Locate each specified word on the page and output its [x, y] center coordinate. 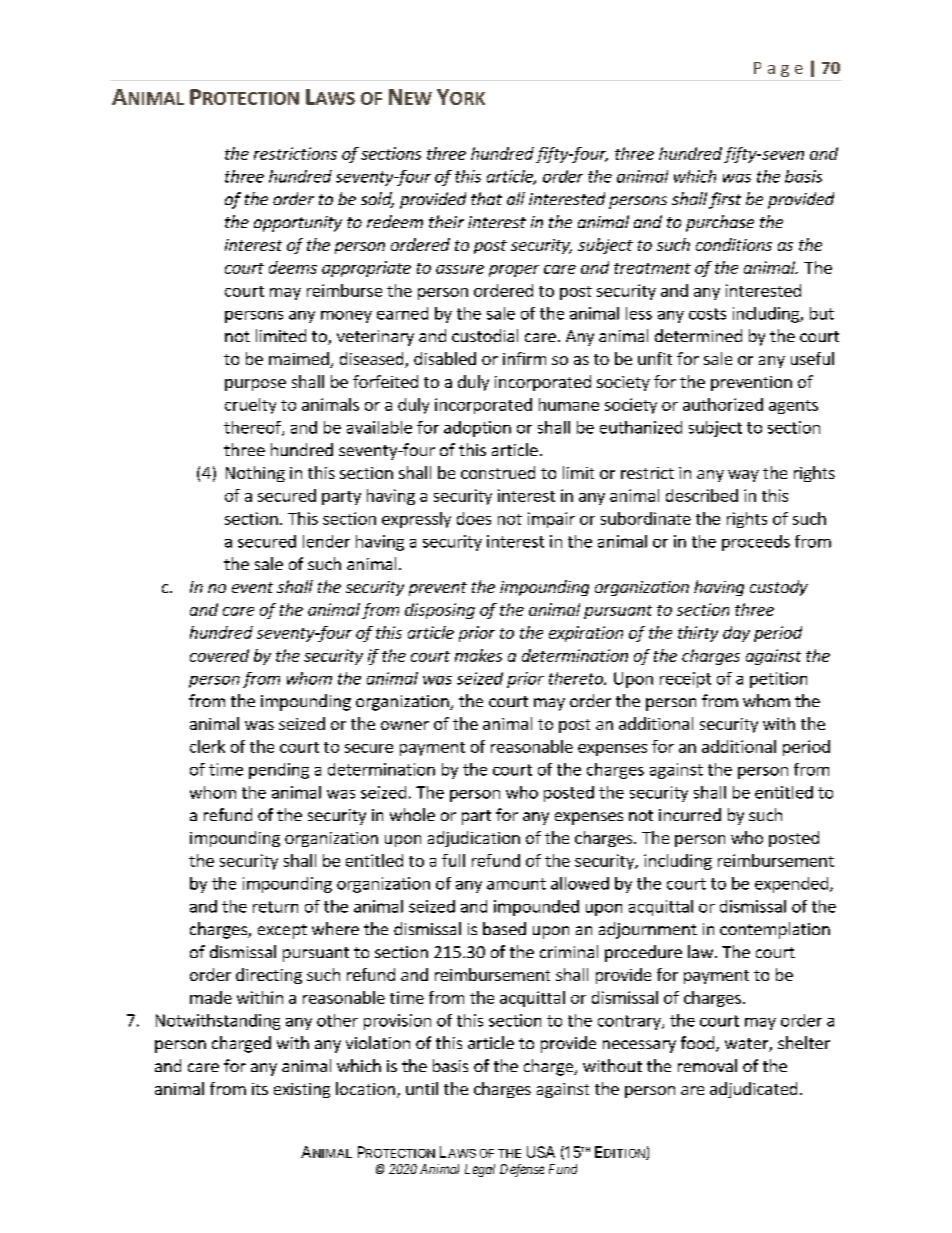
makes [478, 655]
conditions [734, 244]
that [486, 198]
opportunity [298, 224]
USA [541, 1152]
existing [302, 1090]
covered [219, 655]
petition [778, 680]
